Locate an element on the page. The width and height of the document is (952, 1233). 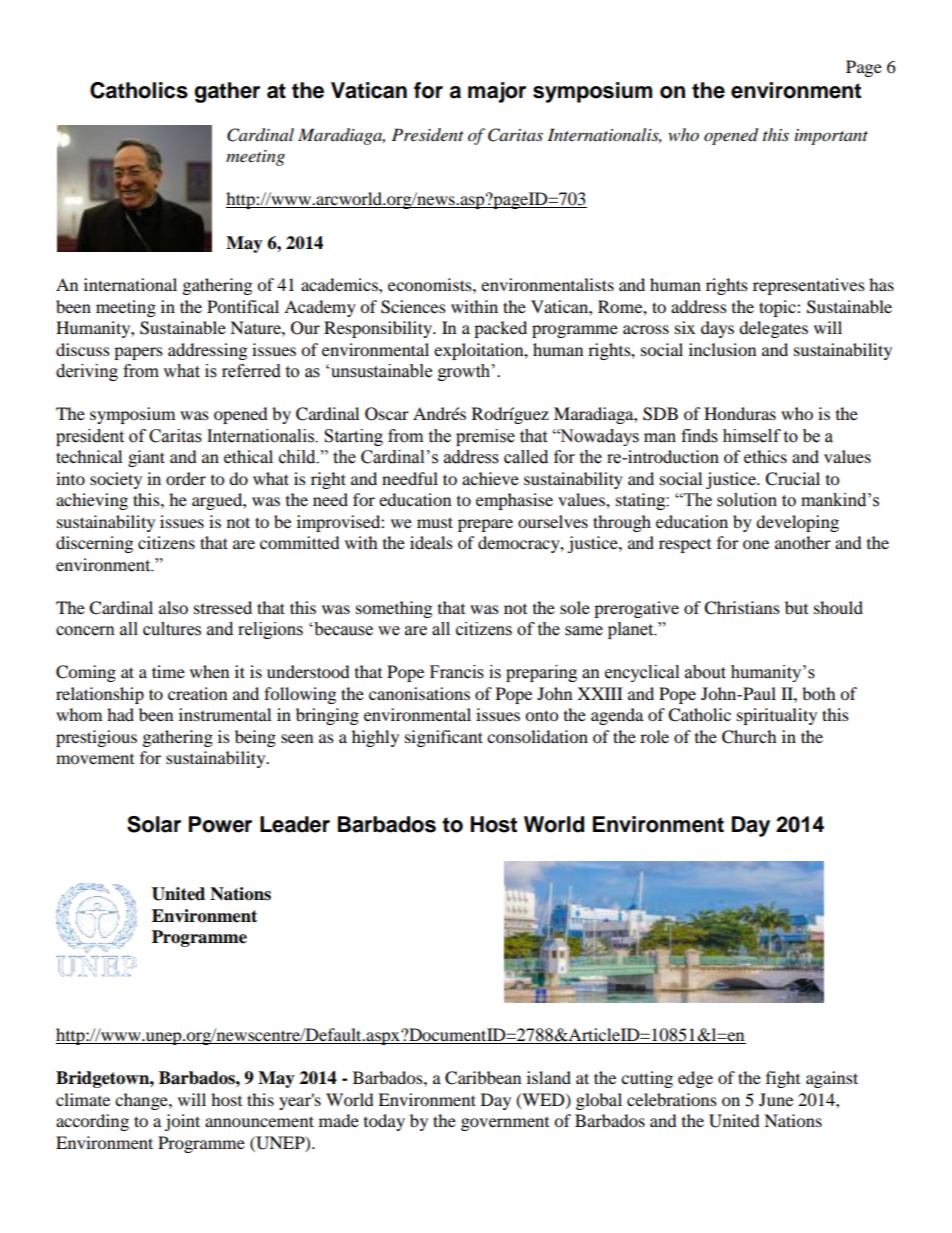
Christians is located at coordinates (742, 608).
